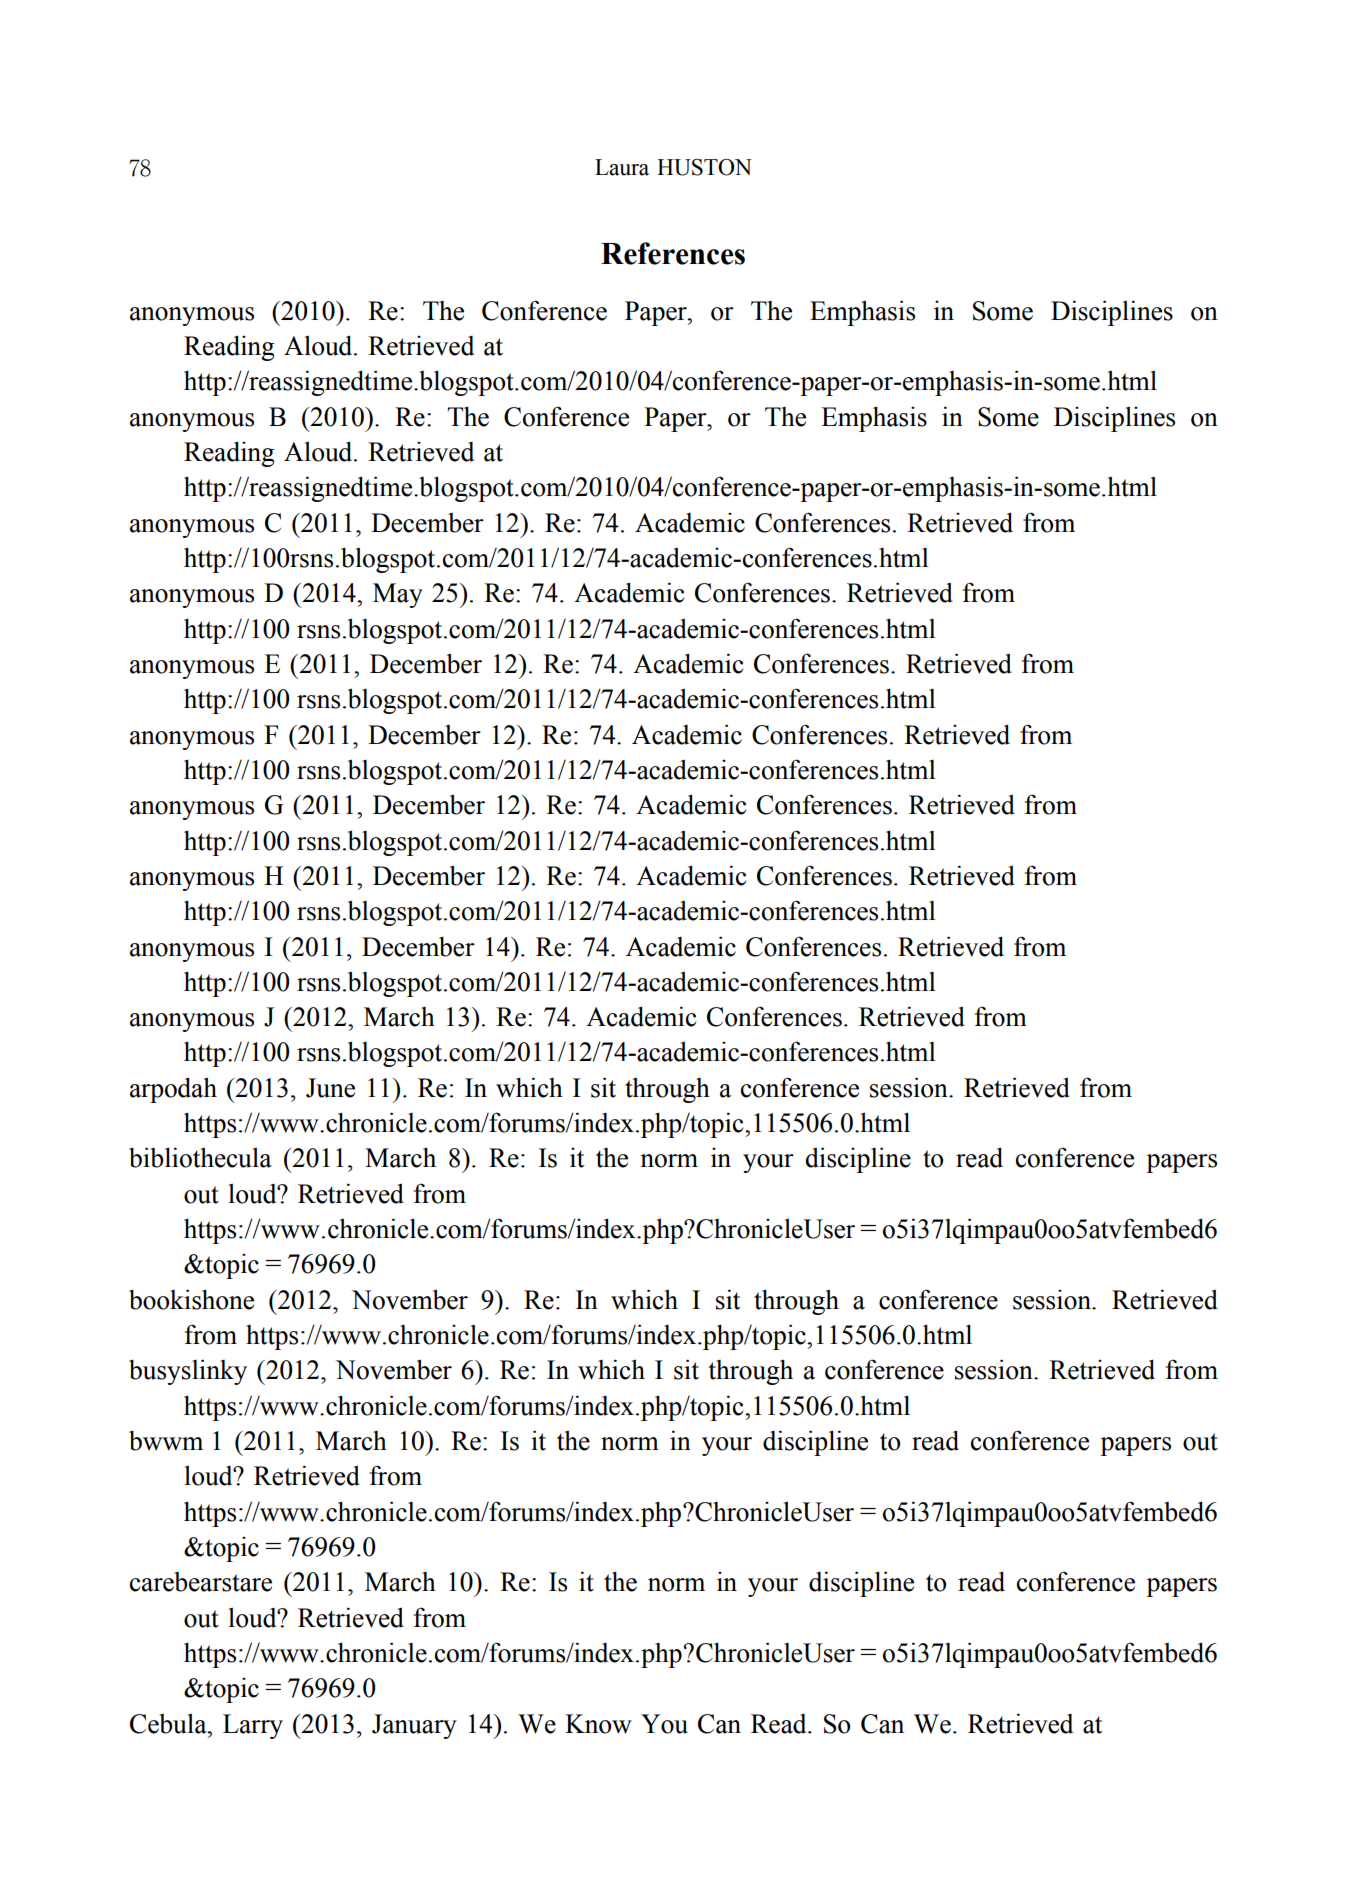 This screenshot has height=1903, width=1347. What do you see at coordinates (414, 1726) in the screenshot?
I see `January` at bounding box center [414, 1726].
